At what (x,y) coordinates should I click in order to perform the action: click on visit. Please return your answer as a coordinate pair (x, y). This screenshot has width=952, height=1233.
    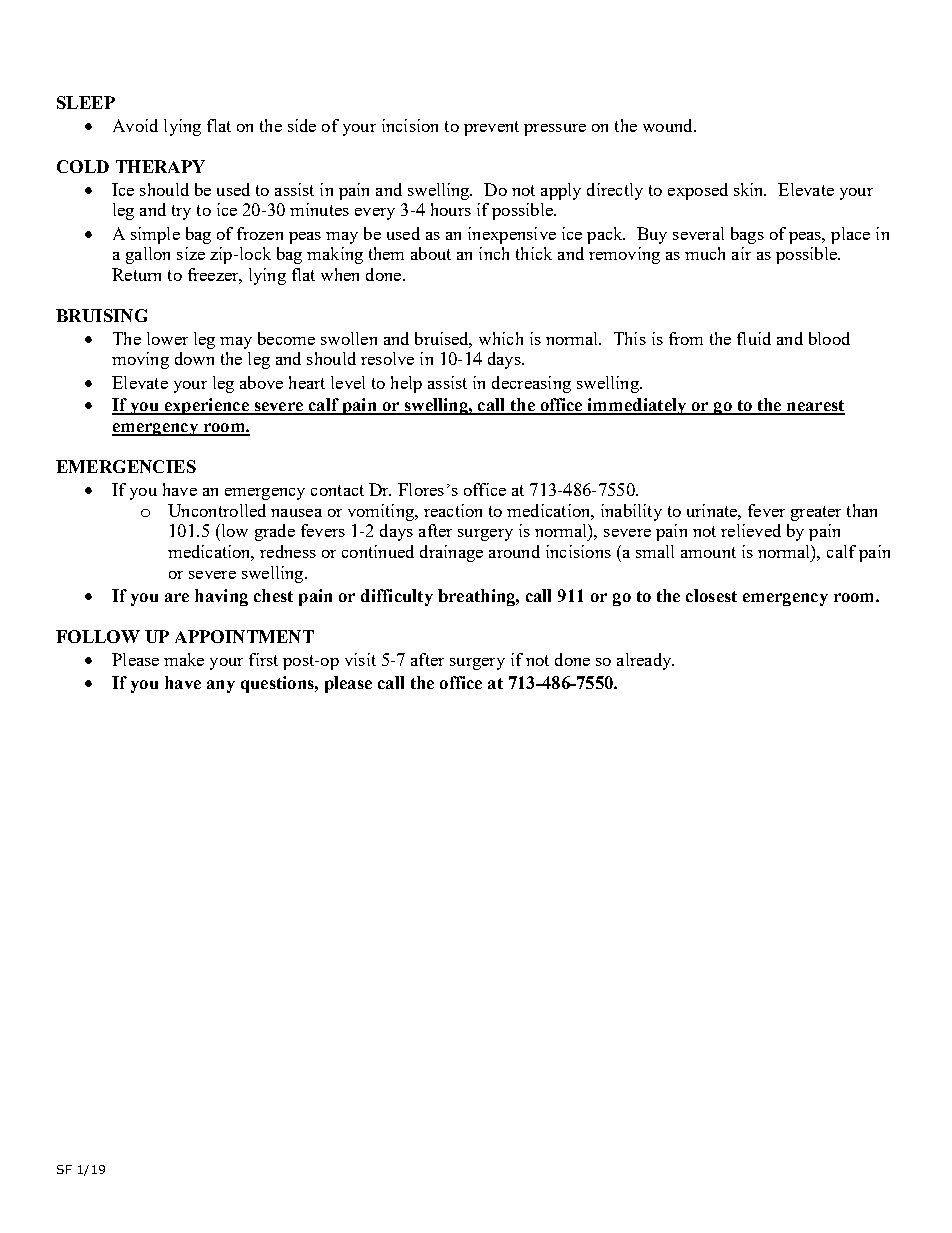
    Looking at the image, I should click on (360, 659).
